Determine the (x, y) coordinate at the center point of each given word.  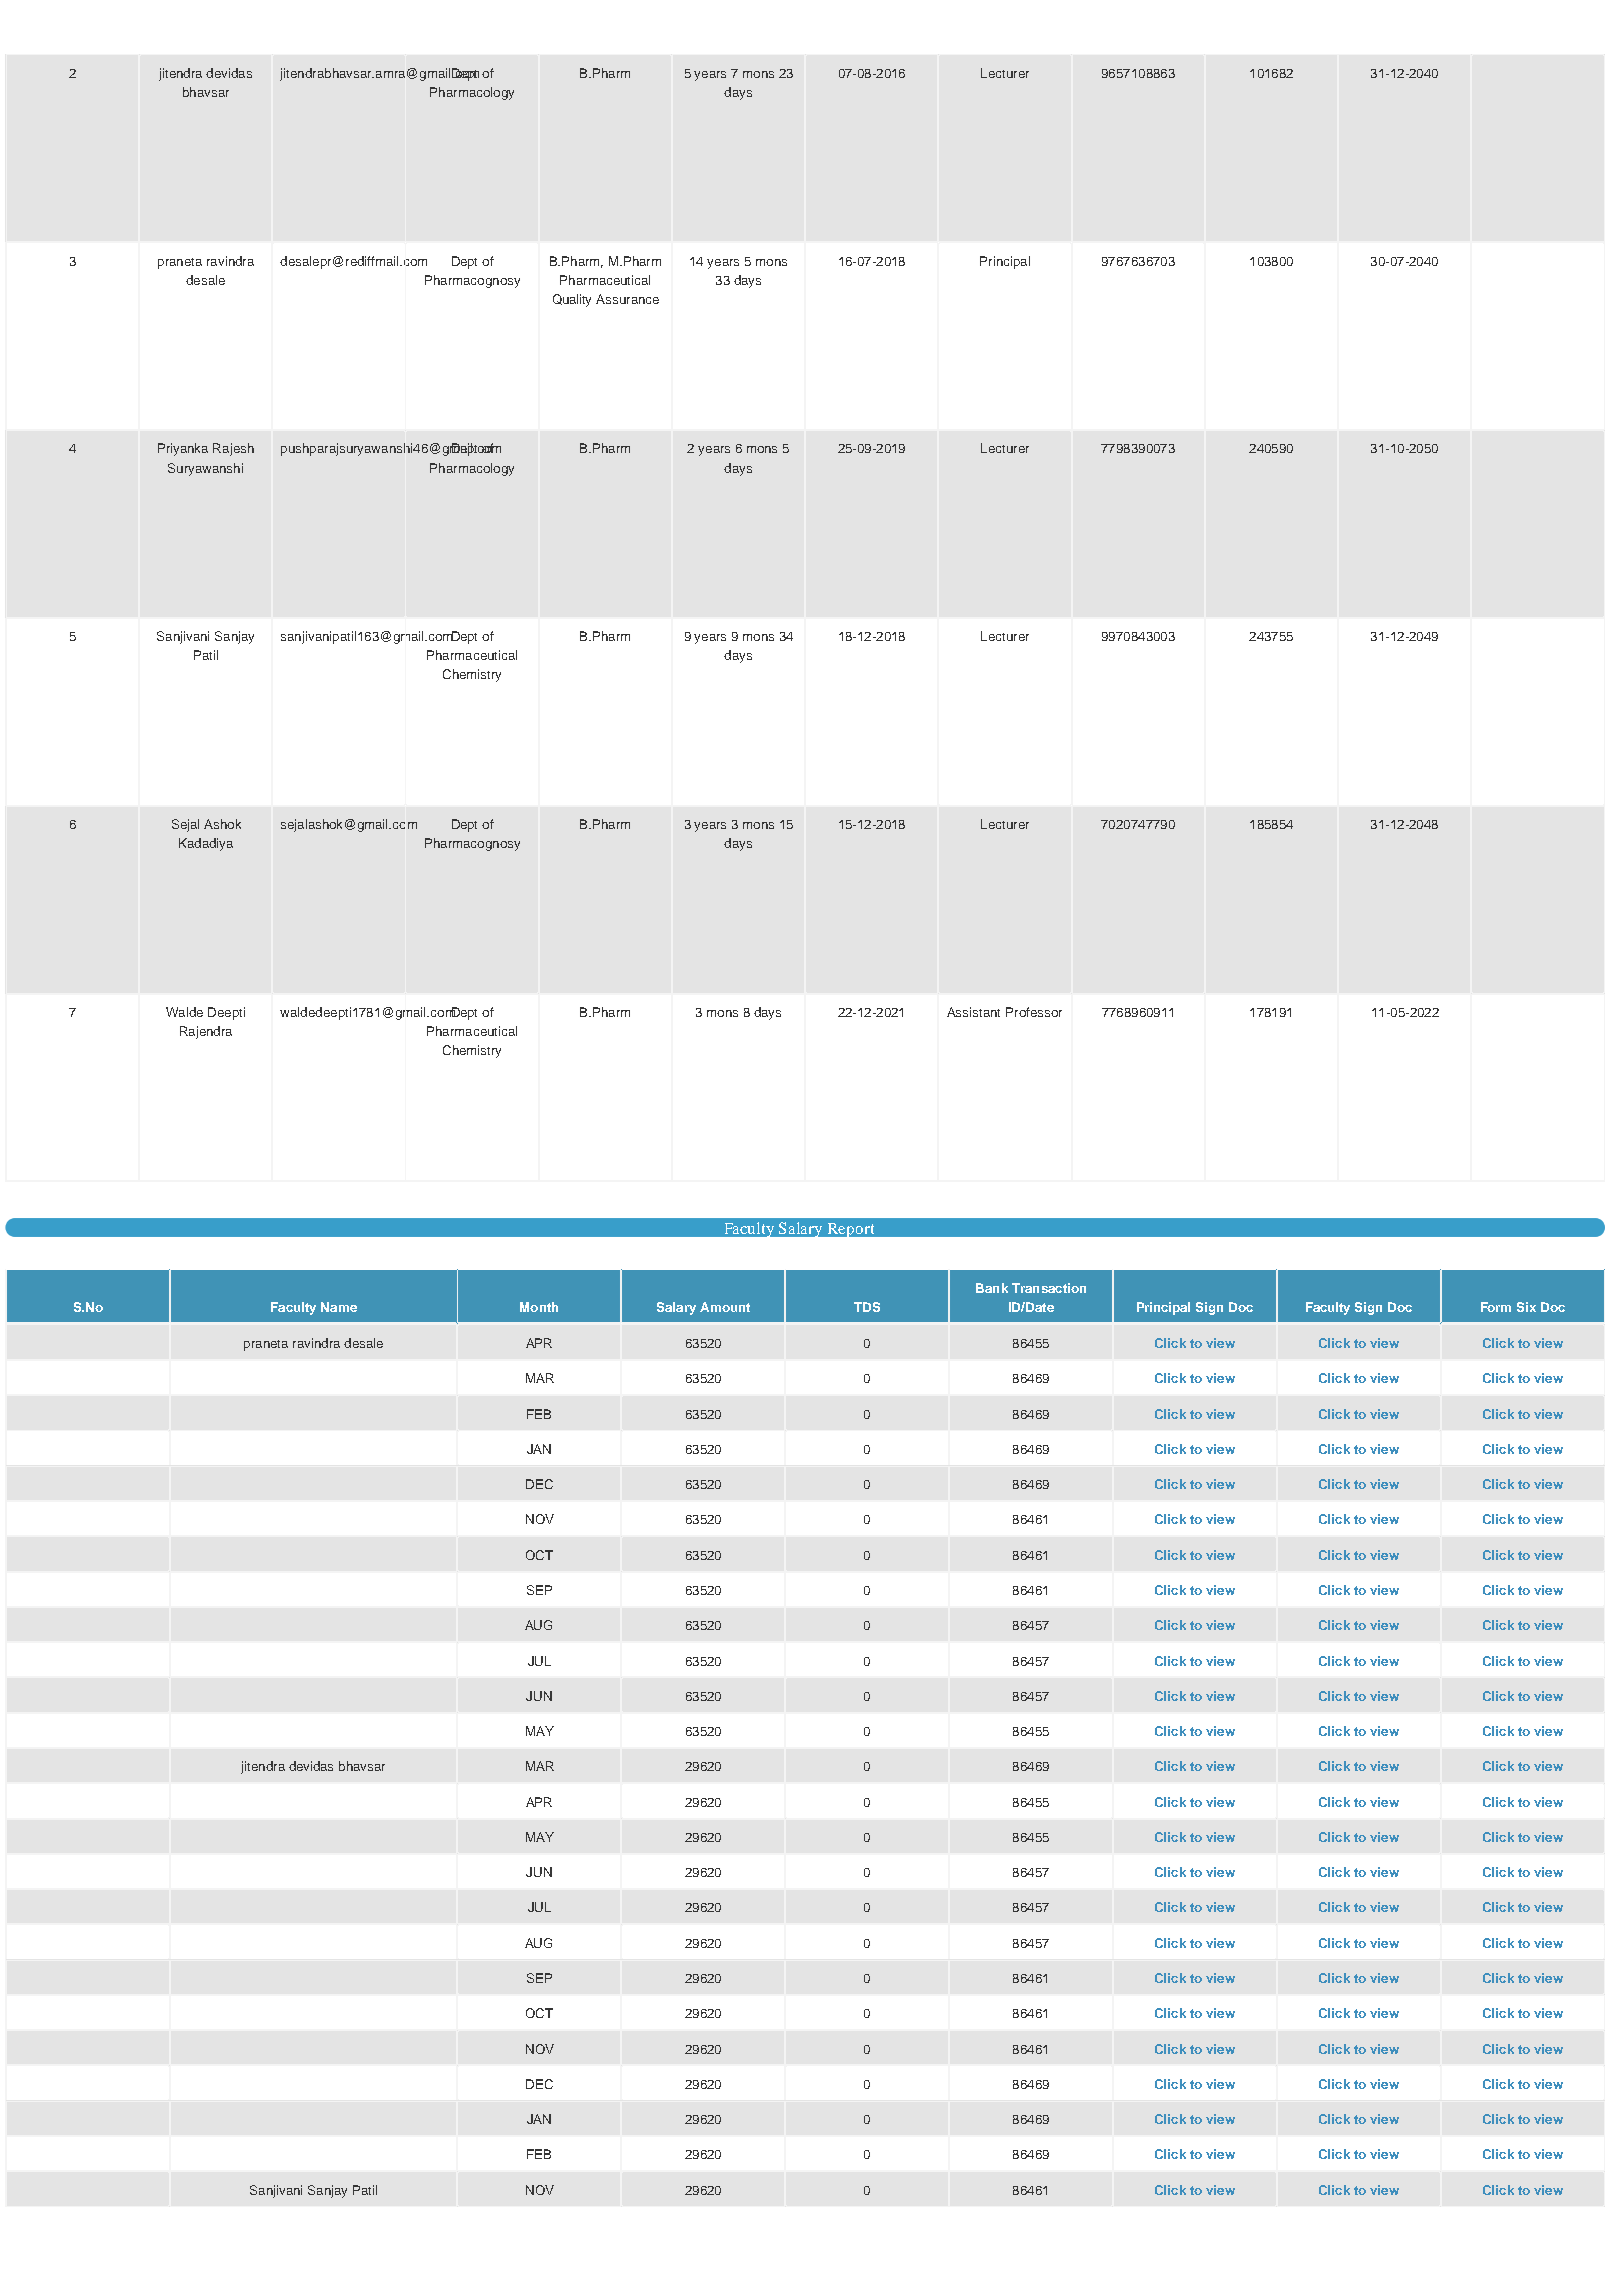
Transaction (1049, 1288)
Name (339, 1307)
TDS (867, 1307)
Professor (1034, 1012)
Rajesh (233, 449)
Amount (725, 1307)
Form (1496, 1307)
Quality (572, 300)
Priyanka (183, 449)
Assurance (627, 299)
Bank (992, 1288)
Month (539, 1307)
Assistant (973, 1012)
